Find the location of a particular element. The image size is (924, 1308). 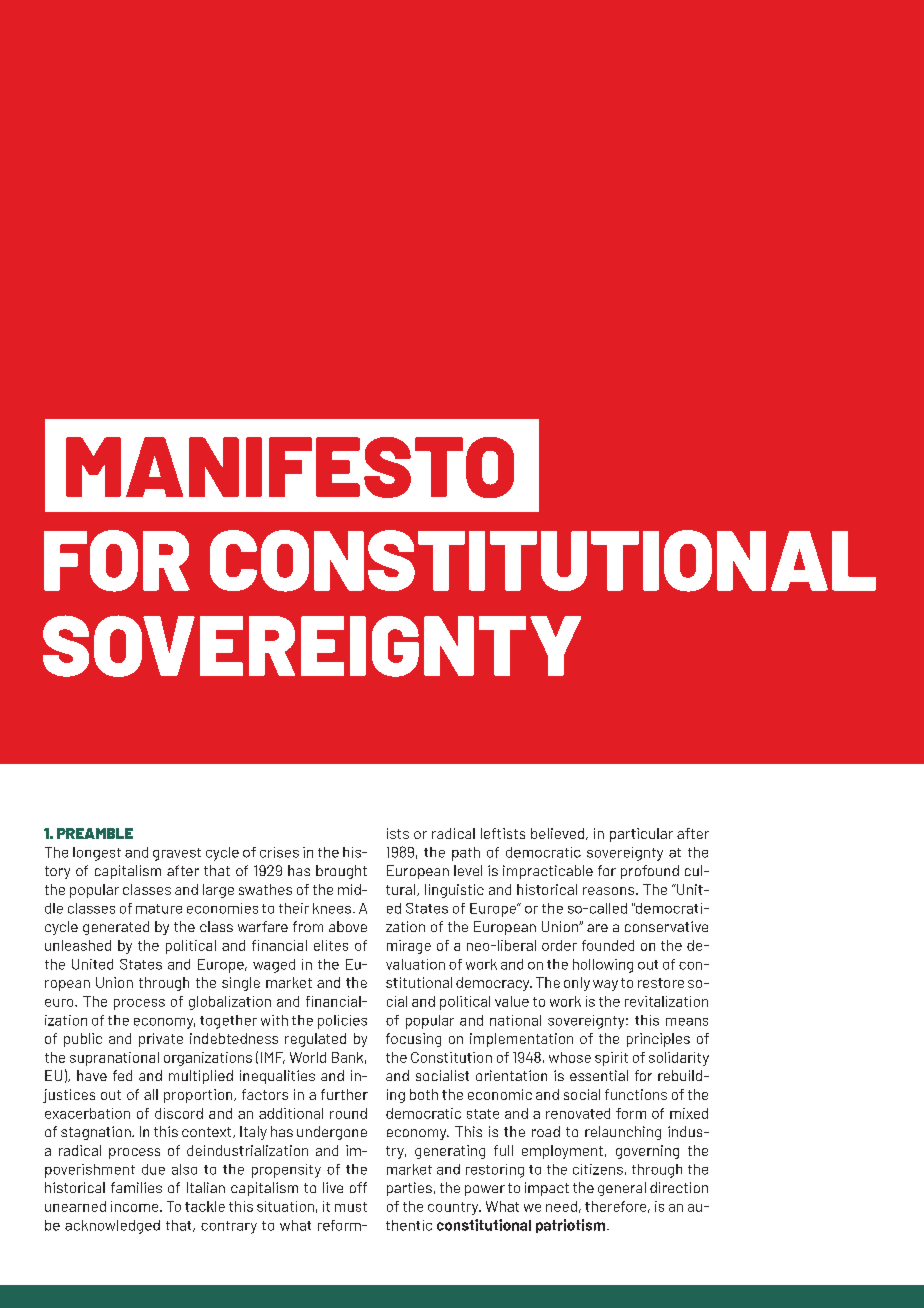

gravest is located at coordinates (177, 854).
